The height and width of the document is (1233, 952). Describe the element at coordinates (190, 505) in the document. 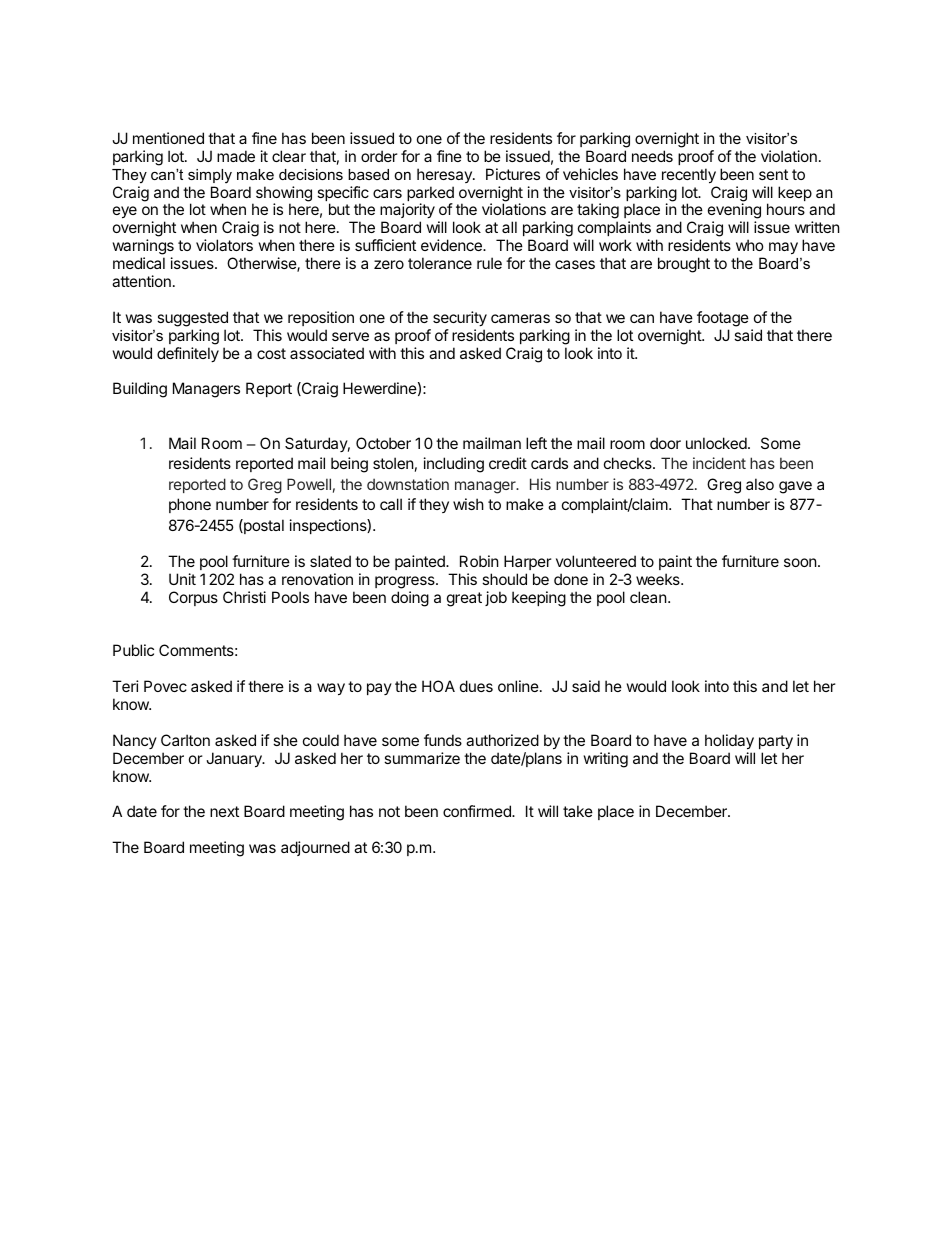

I see `phone` at that location.
